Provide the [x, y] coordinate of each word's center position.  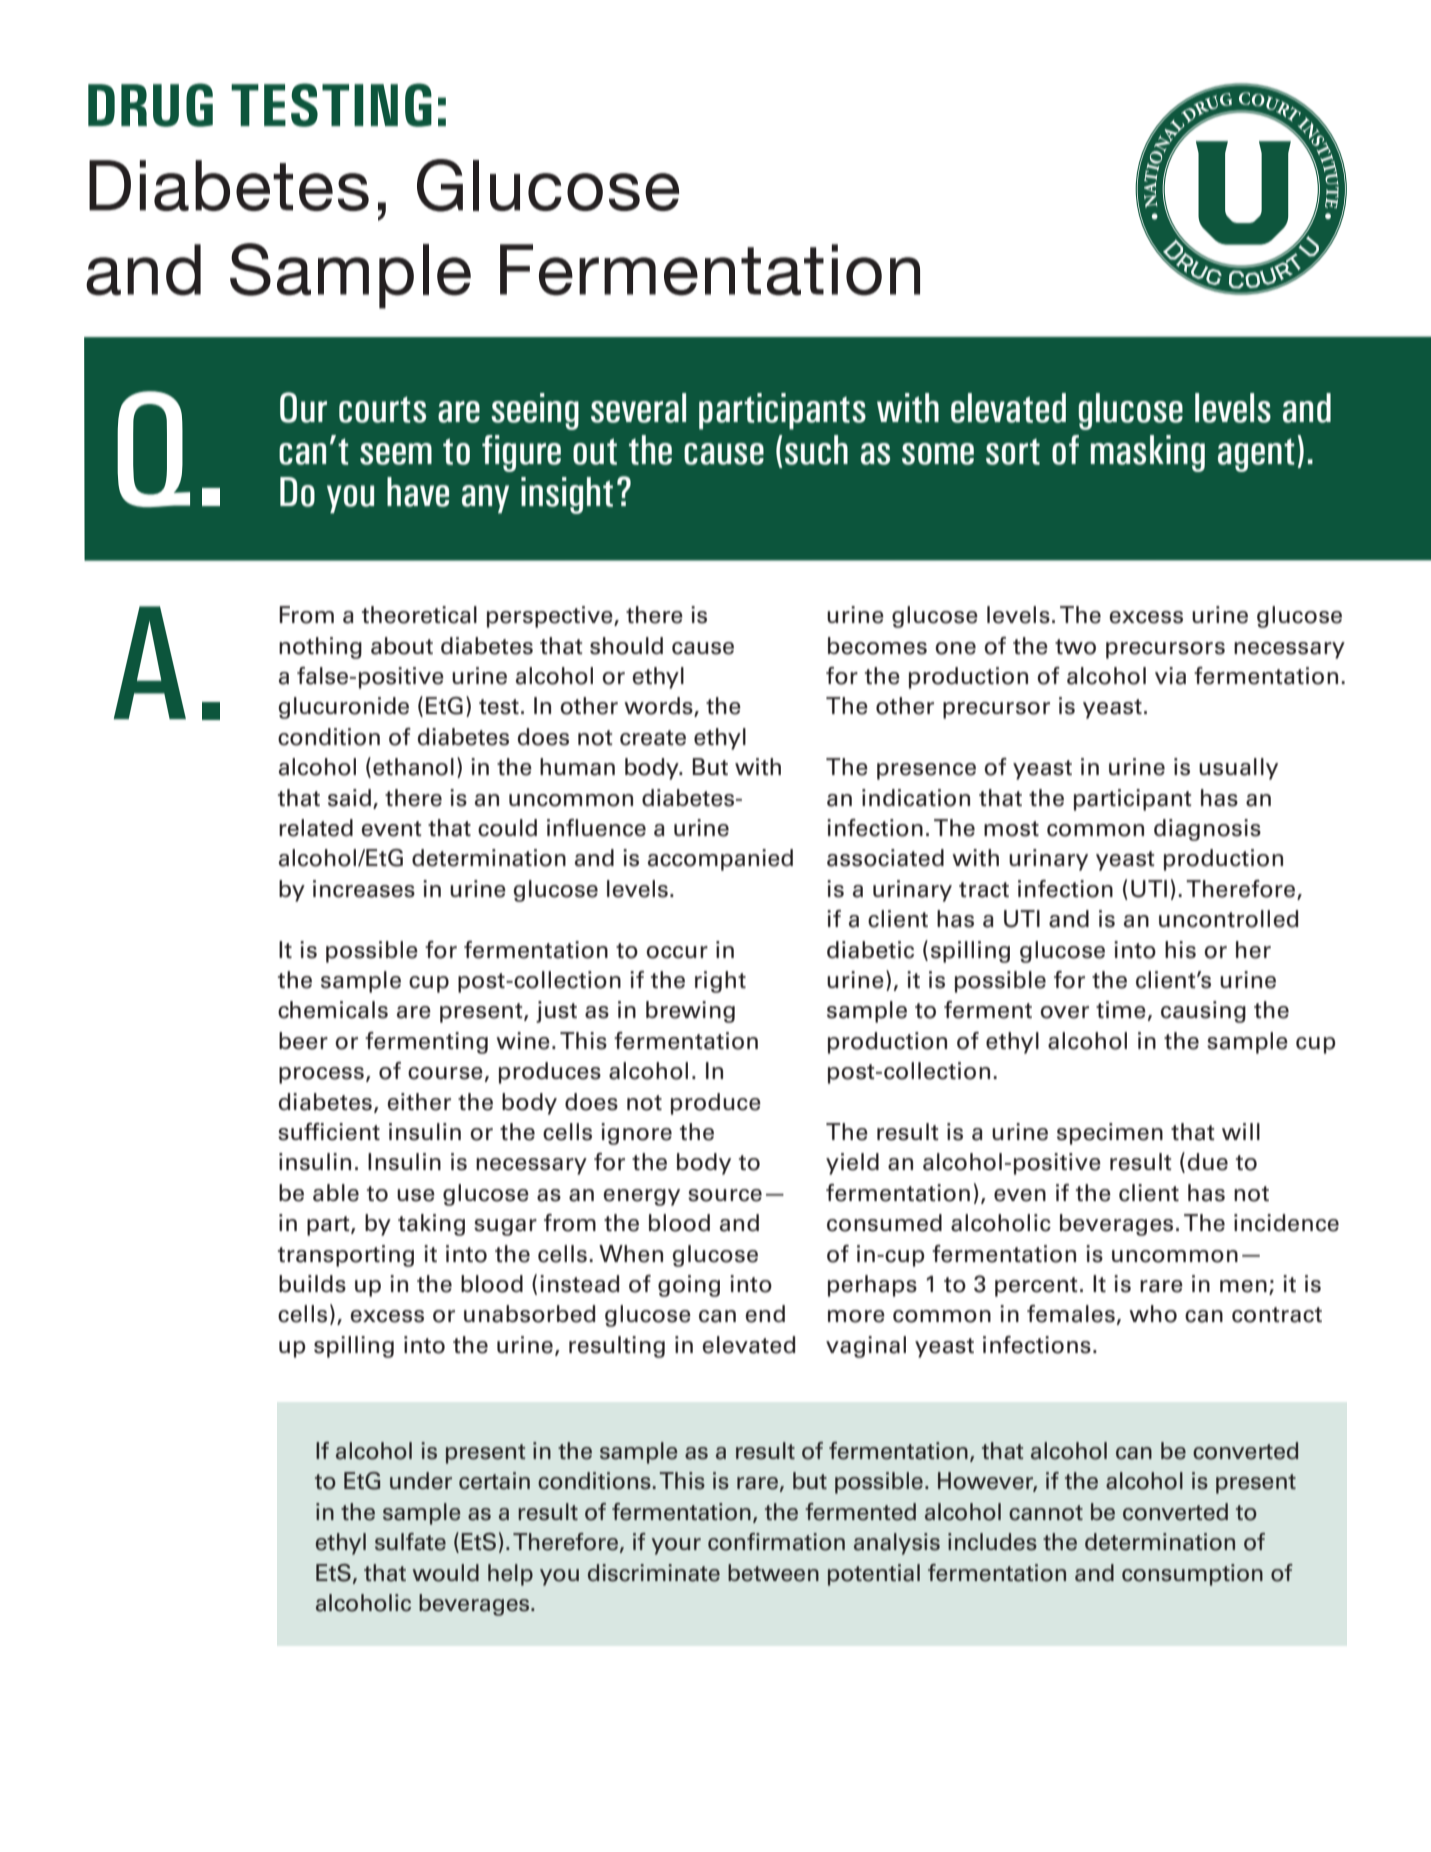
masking [1148, 453]
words [659, 707]
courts [382, 409]
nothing [320, 648]
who [1153, 1314]
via [1170, 676]
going [689, 1286]
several [638, 408]
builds [312, 1284]
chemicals [333, 1010]
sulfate [410, 1542]
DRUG [150, 105]
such [816, 450]
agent [1256, 455]
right [720, 982]
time [1121, 1010]
